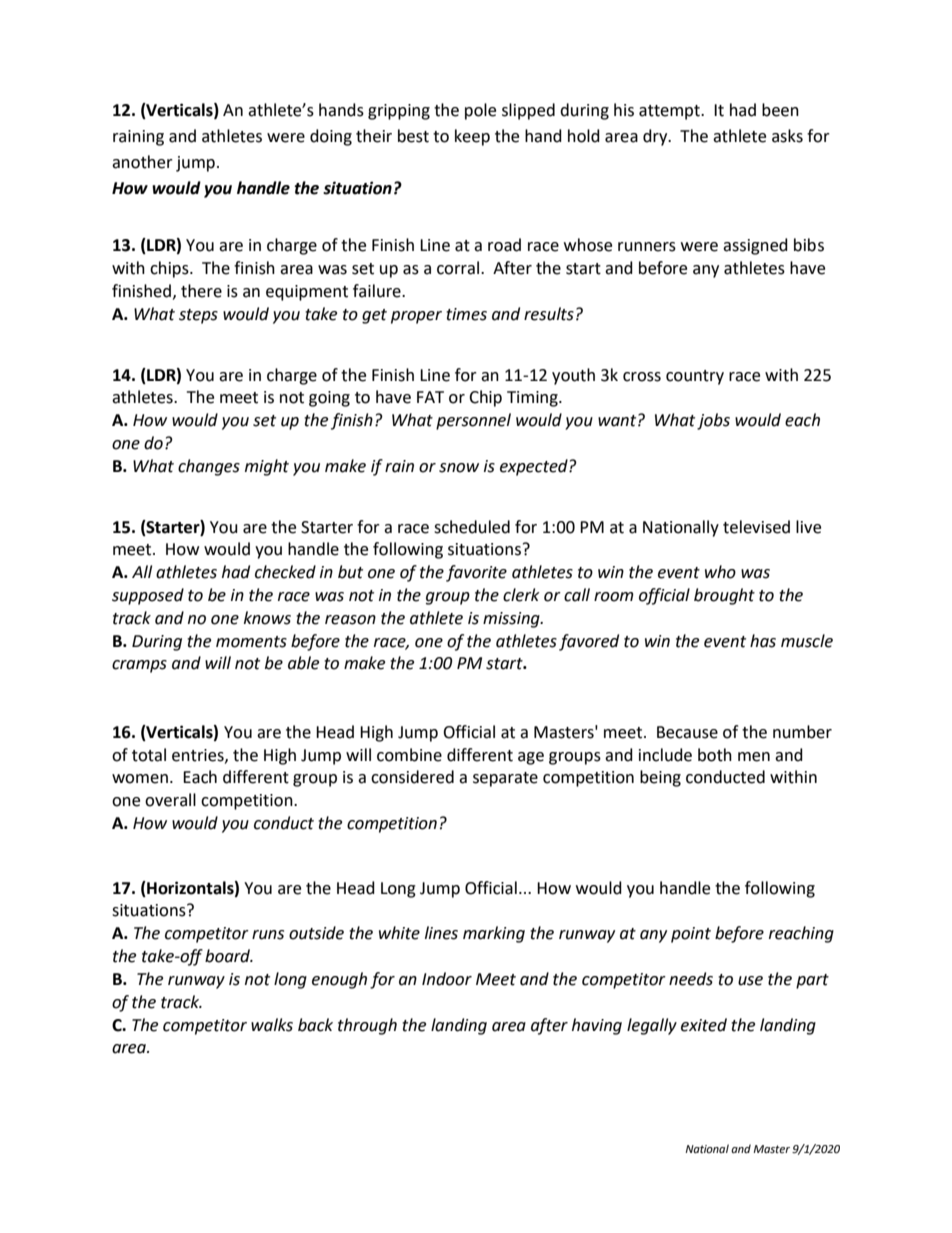 This screenshot has height=1233, width=952. What do you see at coordinates (476, 573) in the screenshot?
I see `favorite` at bounding box center [476, 573].
